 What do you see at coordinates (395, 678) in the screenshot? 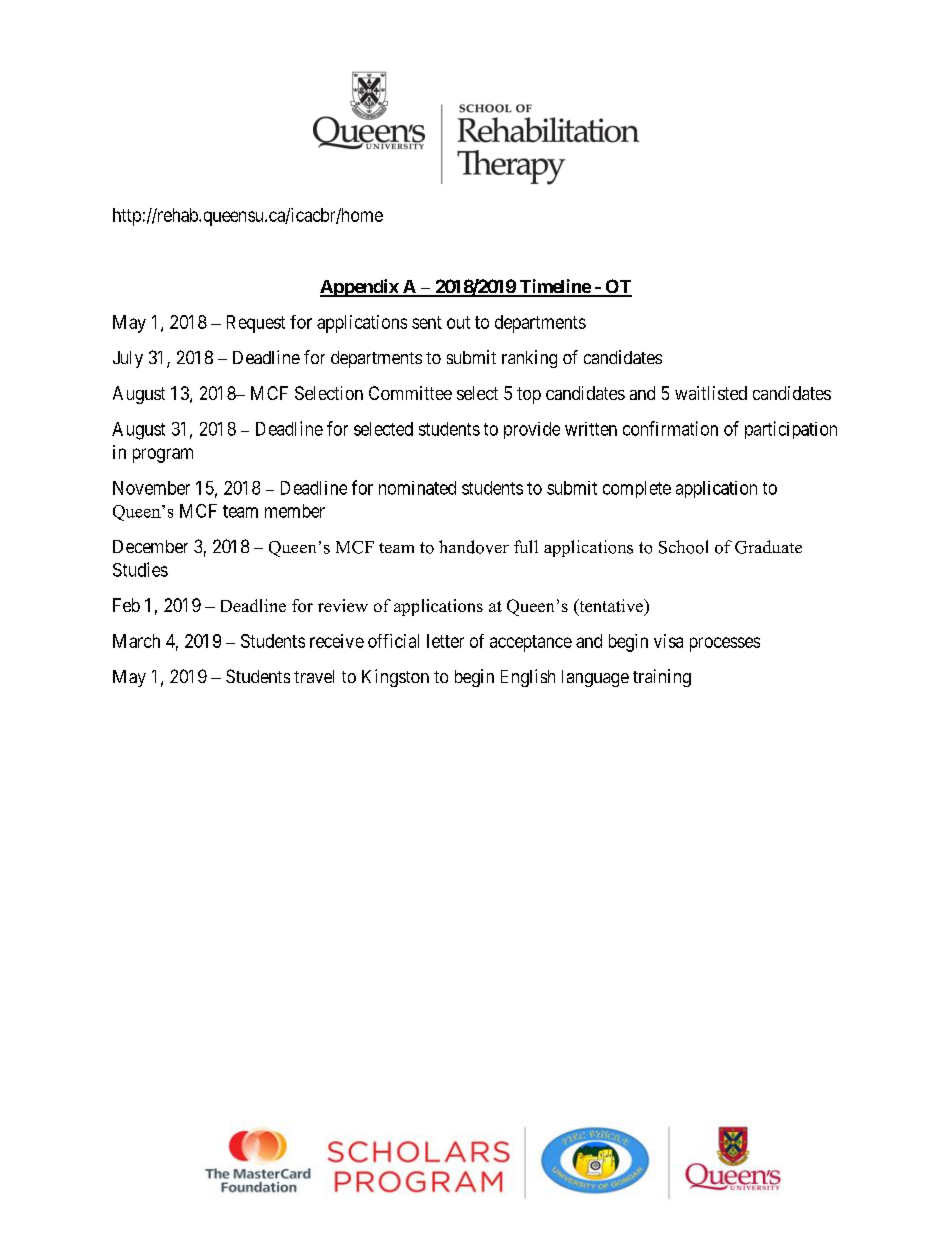
I see `Kingston` at bounding box center [395, 678].
